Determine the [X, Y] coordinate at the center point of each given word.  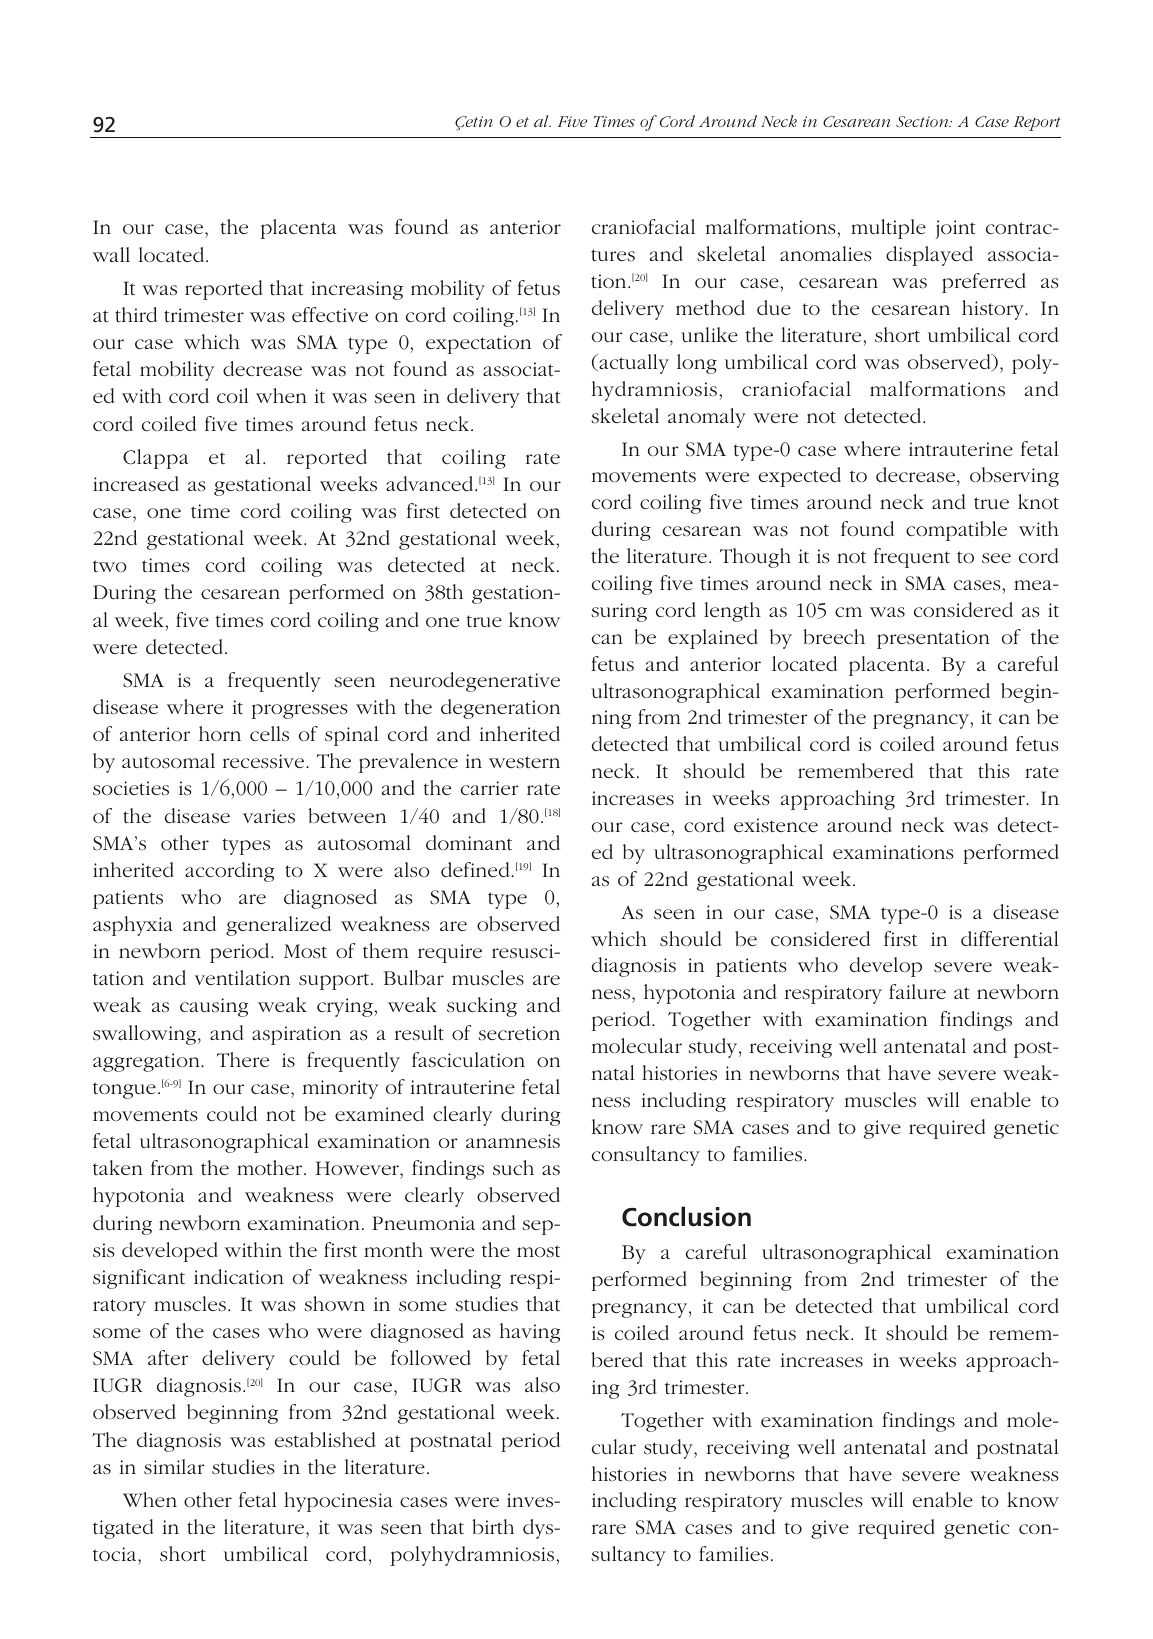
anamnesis [513, 1141]
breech [834, 636]
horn [220, 733]
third [136, 314]
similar [174, 1467]
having [530, 1333]
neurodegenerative [475, 682]
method [710, 307]
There [243, 1059]
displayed [929, 256]
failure [917, 991]
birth [493, 1526]
